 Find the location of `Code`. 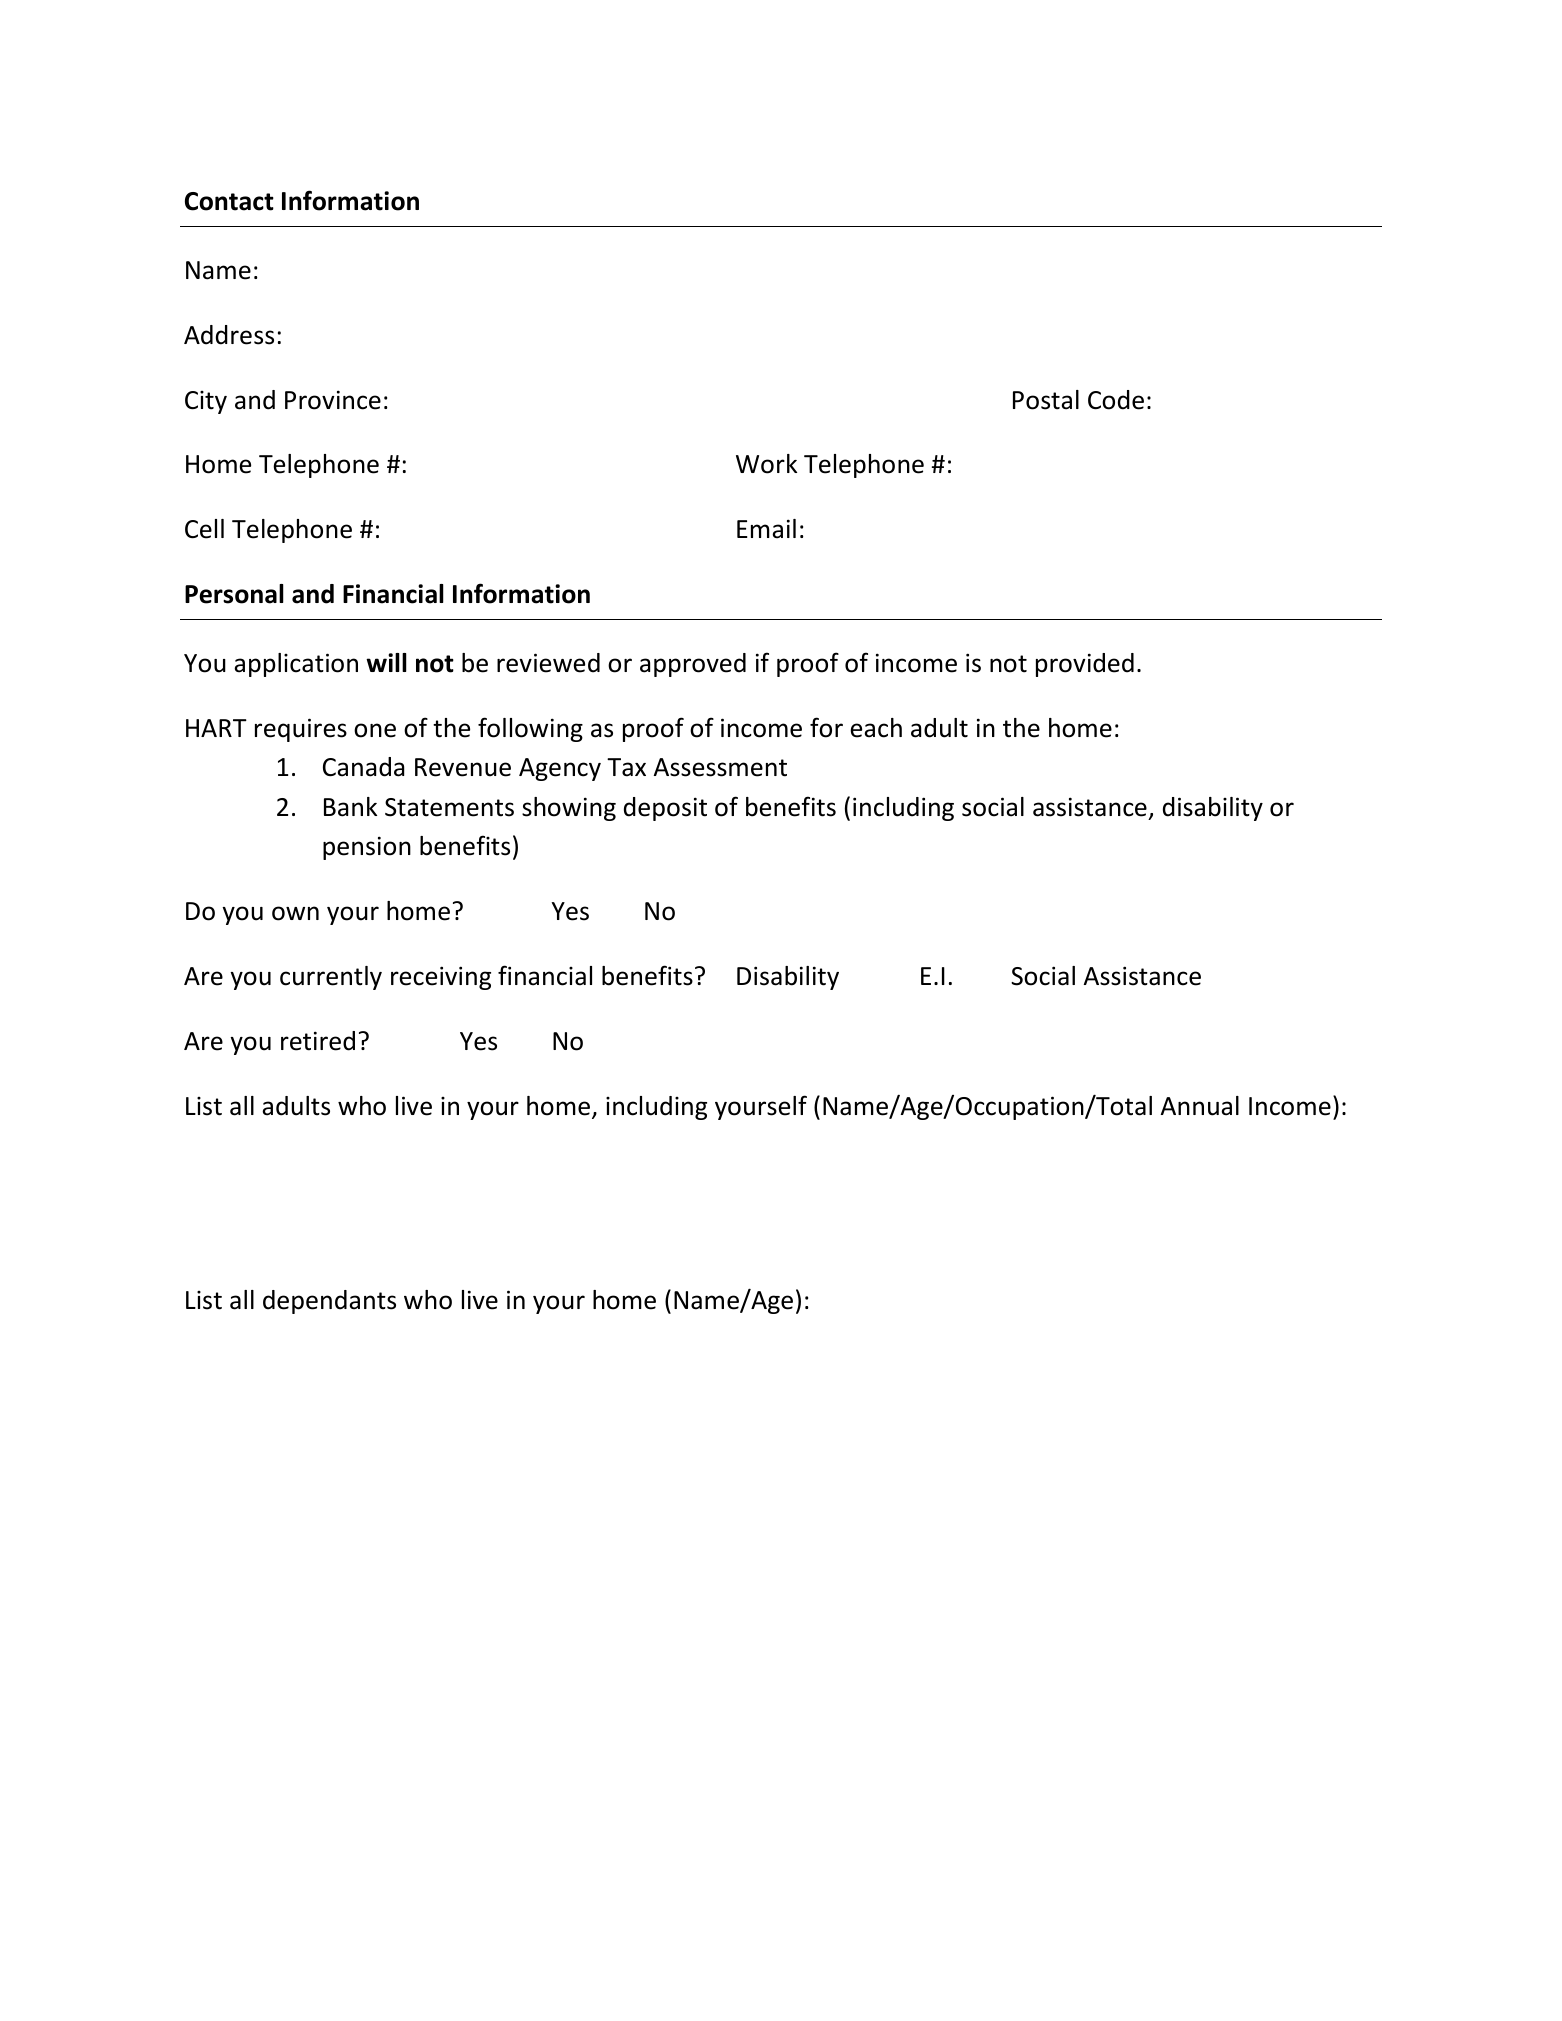

Code is located at coordinates (1116, 400).
